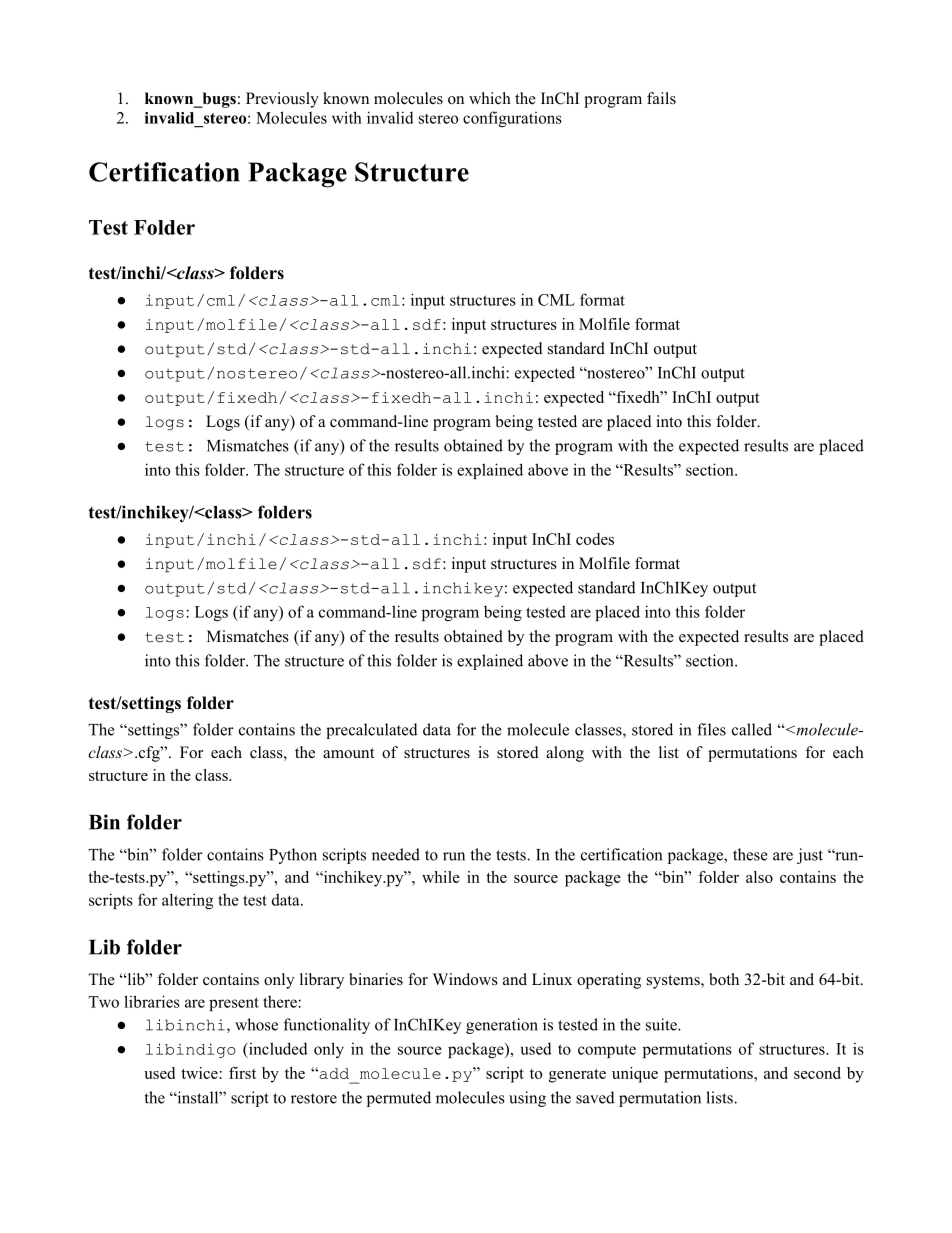  Describe the element at coordinates (661, 98) in the screenshot. I see `fails` at that location.
